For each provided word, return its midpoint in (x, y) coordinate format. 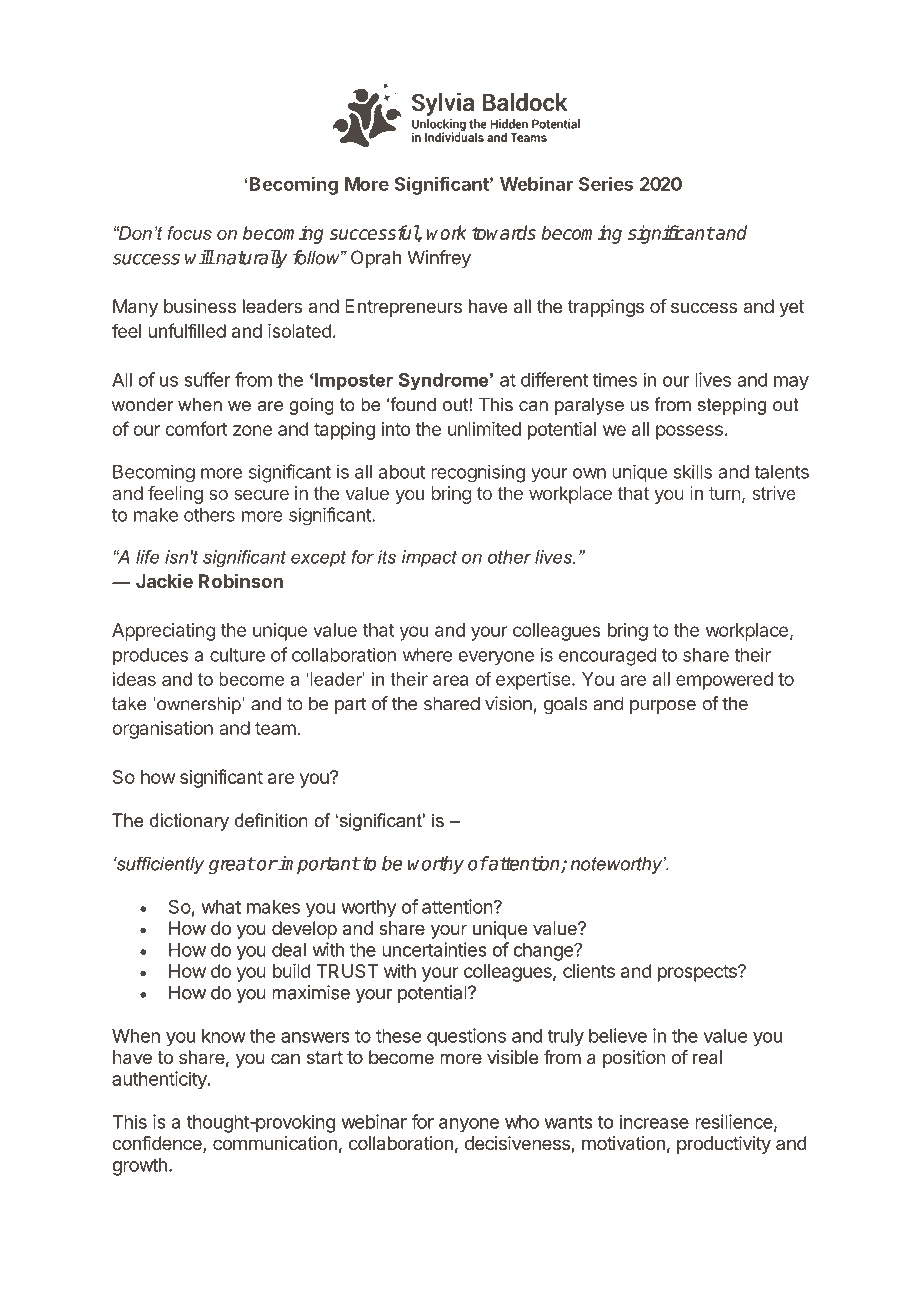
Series (606, 183)
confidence (158, 1144)
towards (504, 232)
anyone (469, 1125)
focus (189, 233)
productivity (724, 1145)
